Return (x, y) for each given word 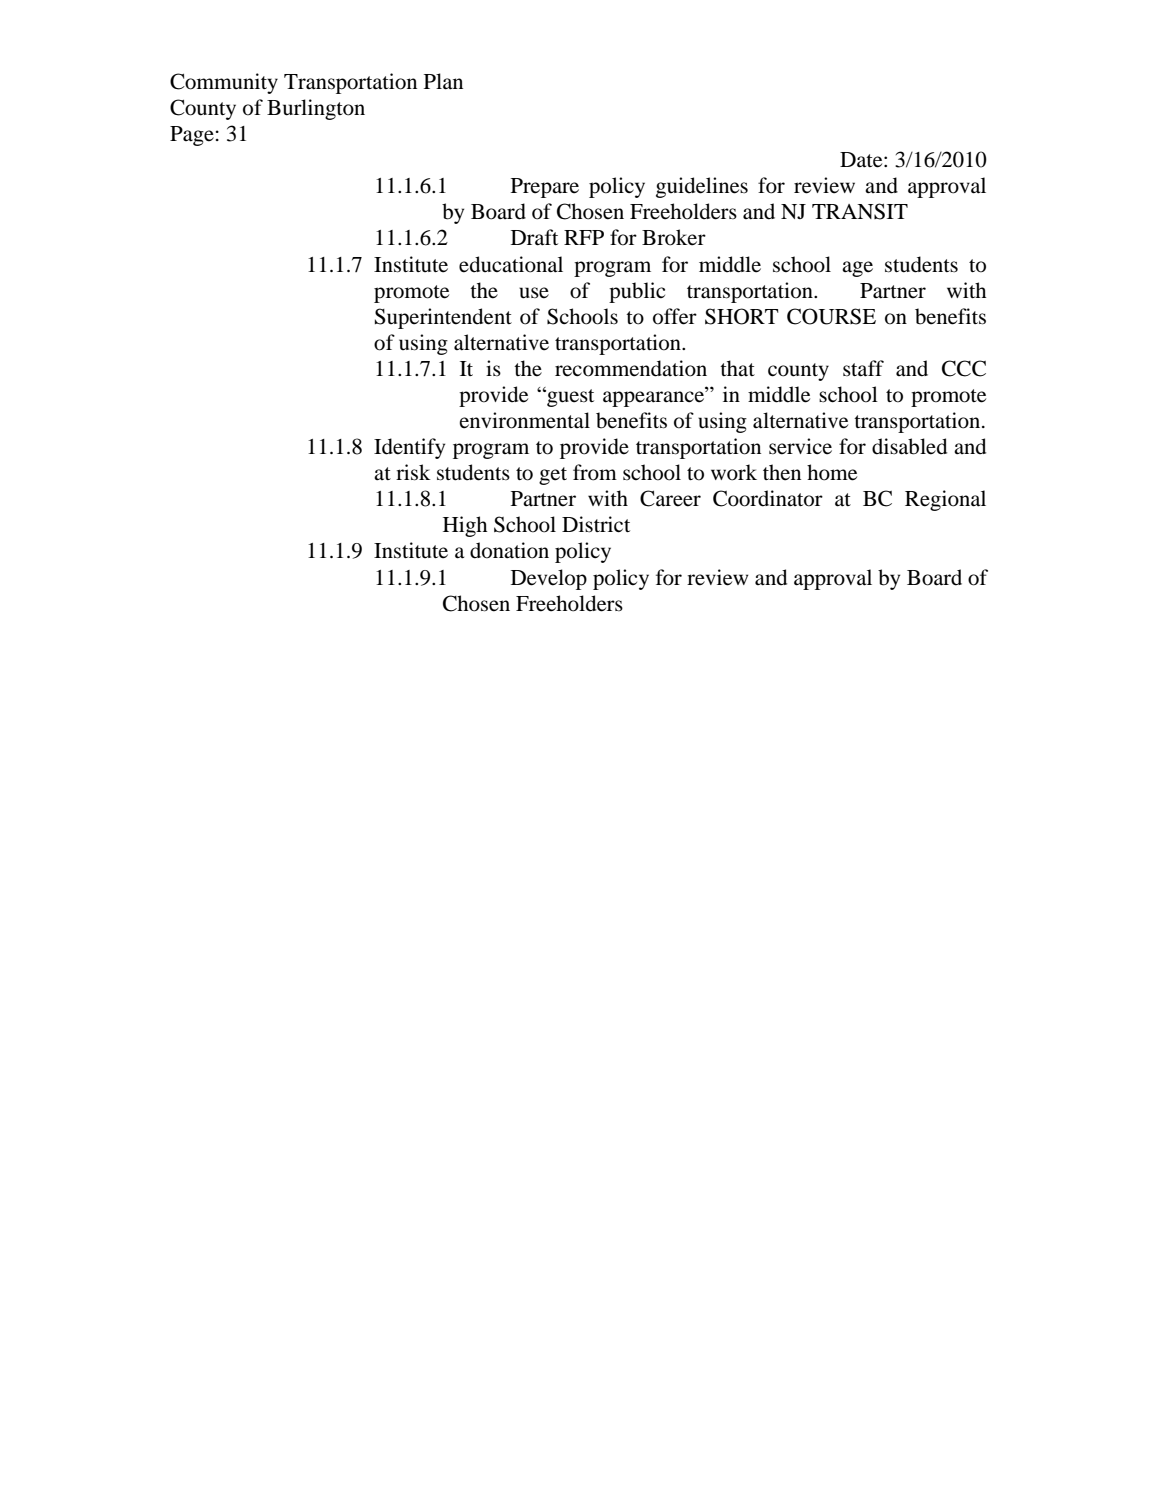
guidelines (702, 187)
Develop (549, 579)
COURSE (831, 316)
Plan (443, 81)
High (465, 526)
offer (675, 316)
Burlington (316, 109)
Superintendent (443, 318)
